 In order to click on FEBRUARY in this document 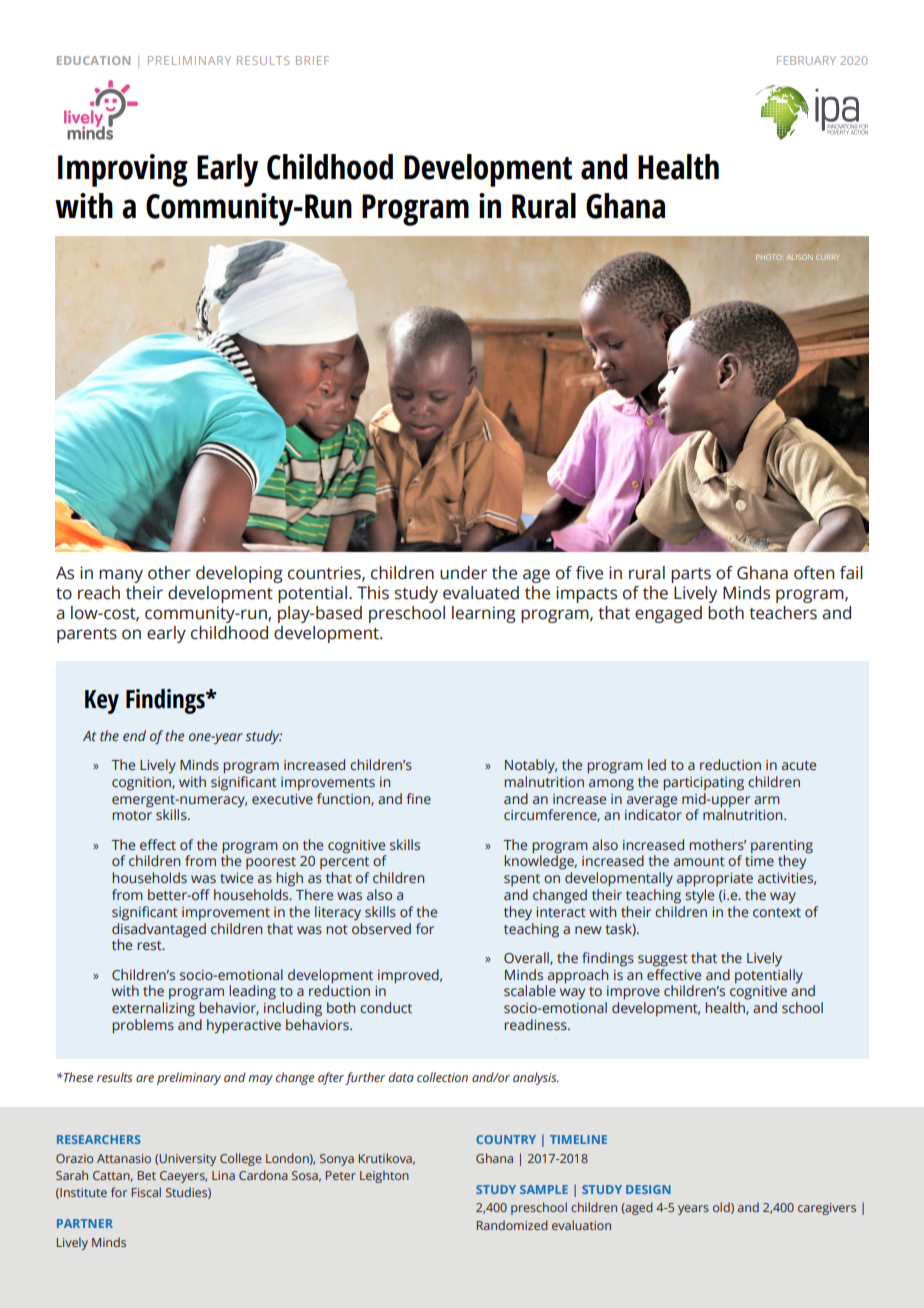, I will do `click(806, 60)`.
